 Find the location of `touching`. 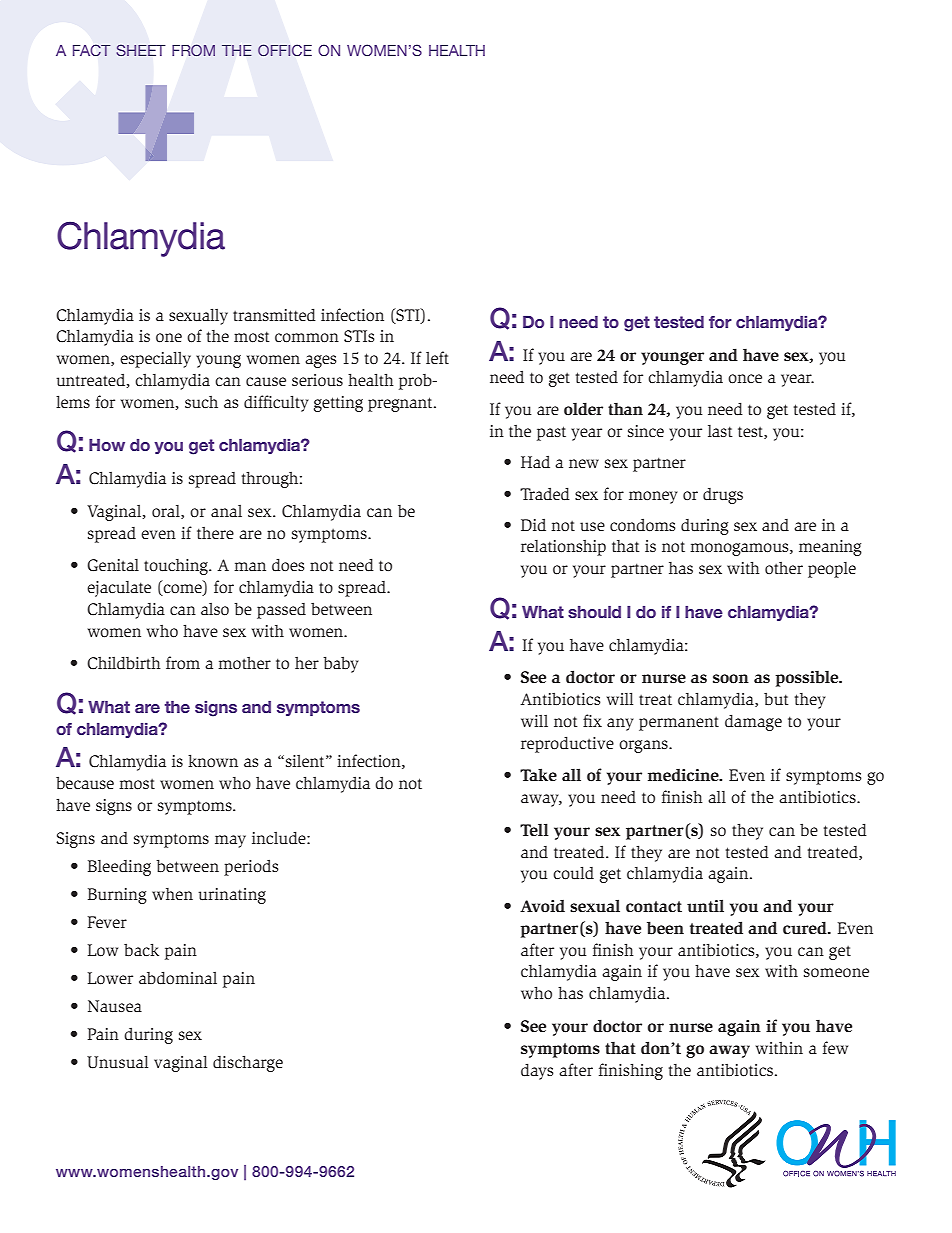

touching is located at coordinates (177, 566).
